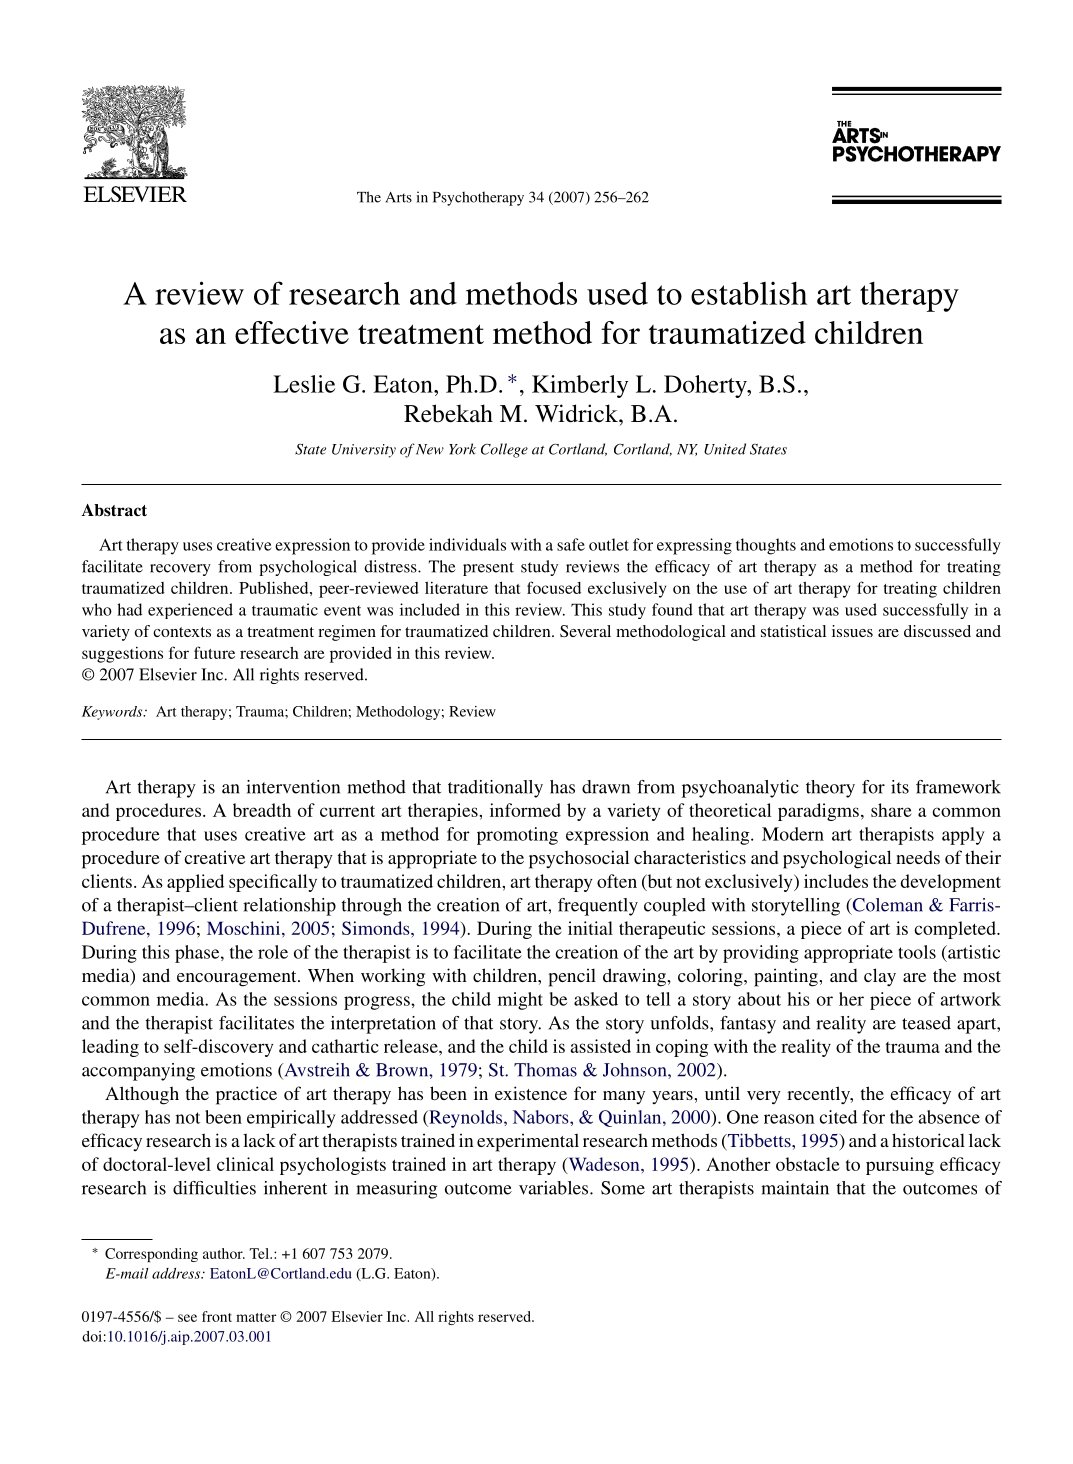 The height and width of the document is (1464, 1073). I want to click on variables, so click(555, 1188).
